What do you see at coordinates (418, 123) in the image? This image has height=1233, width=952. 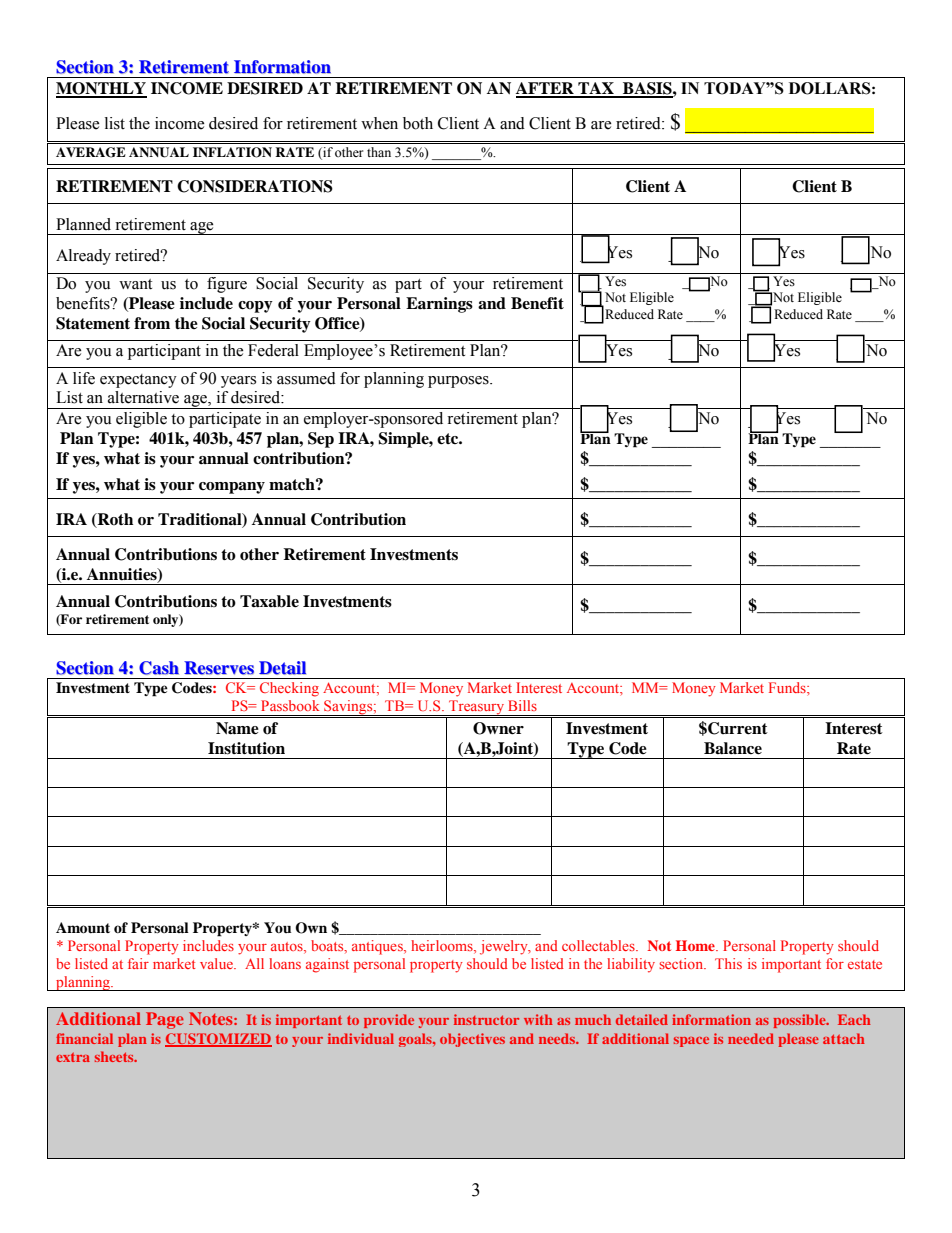 I see `both` at bounding box center [418, 123].
